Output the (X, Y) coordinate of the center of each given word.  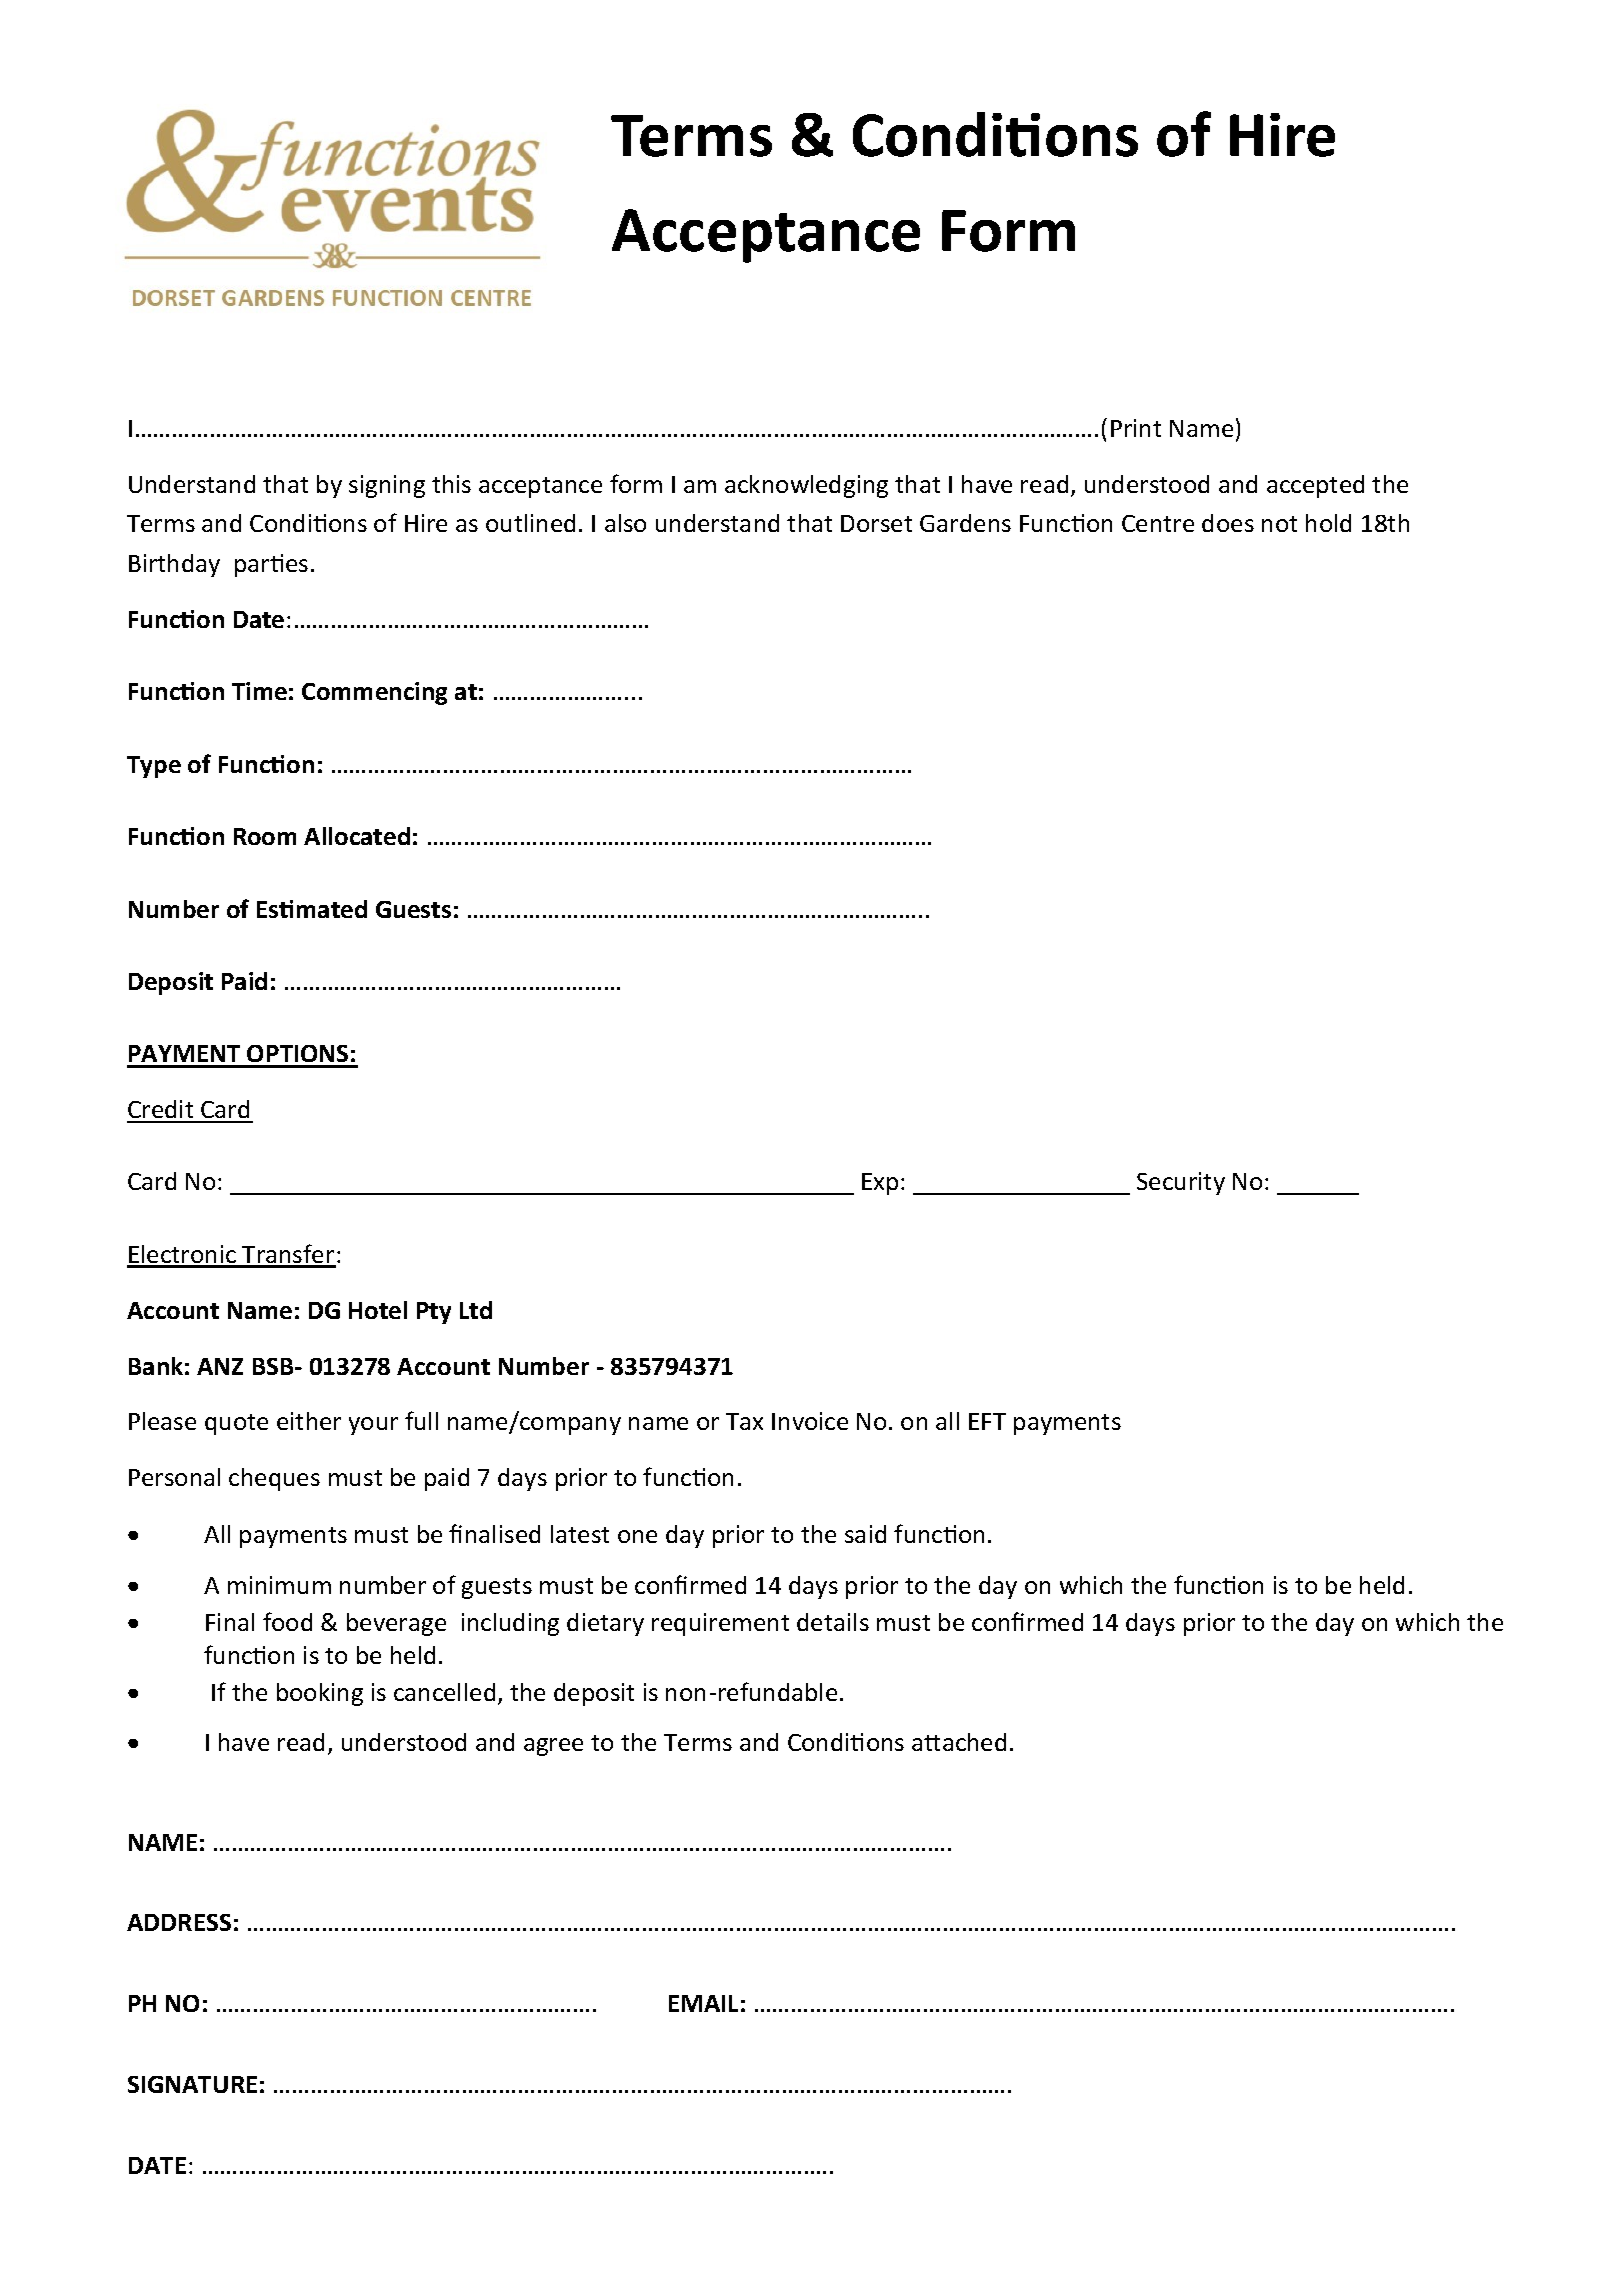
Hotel (378, 1310)
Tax (744, 1421)
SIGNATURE (192, 2084)
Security (1181, 1183)
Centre (1158, 523)
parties (271, 565)
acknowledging (806, 486)
